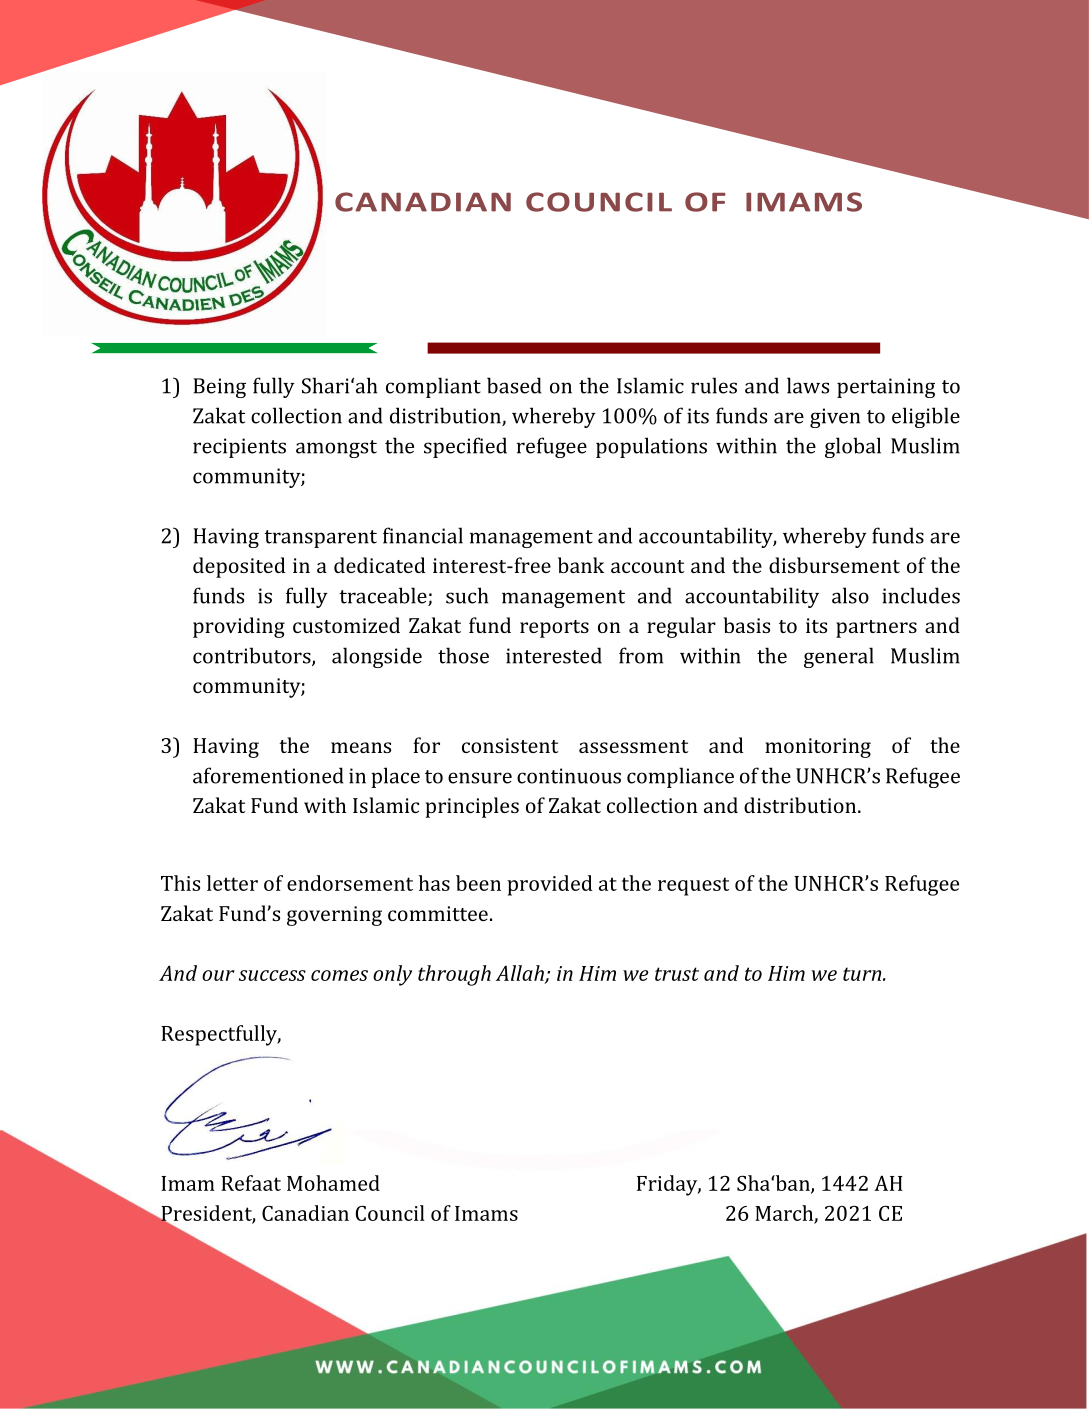 The width and height of the screenshot is (1089, 1409). Describe the element at coordinates (569, 776) in the screenshot. I see `continuous` at that location.
